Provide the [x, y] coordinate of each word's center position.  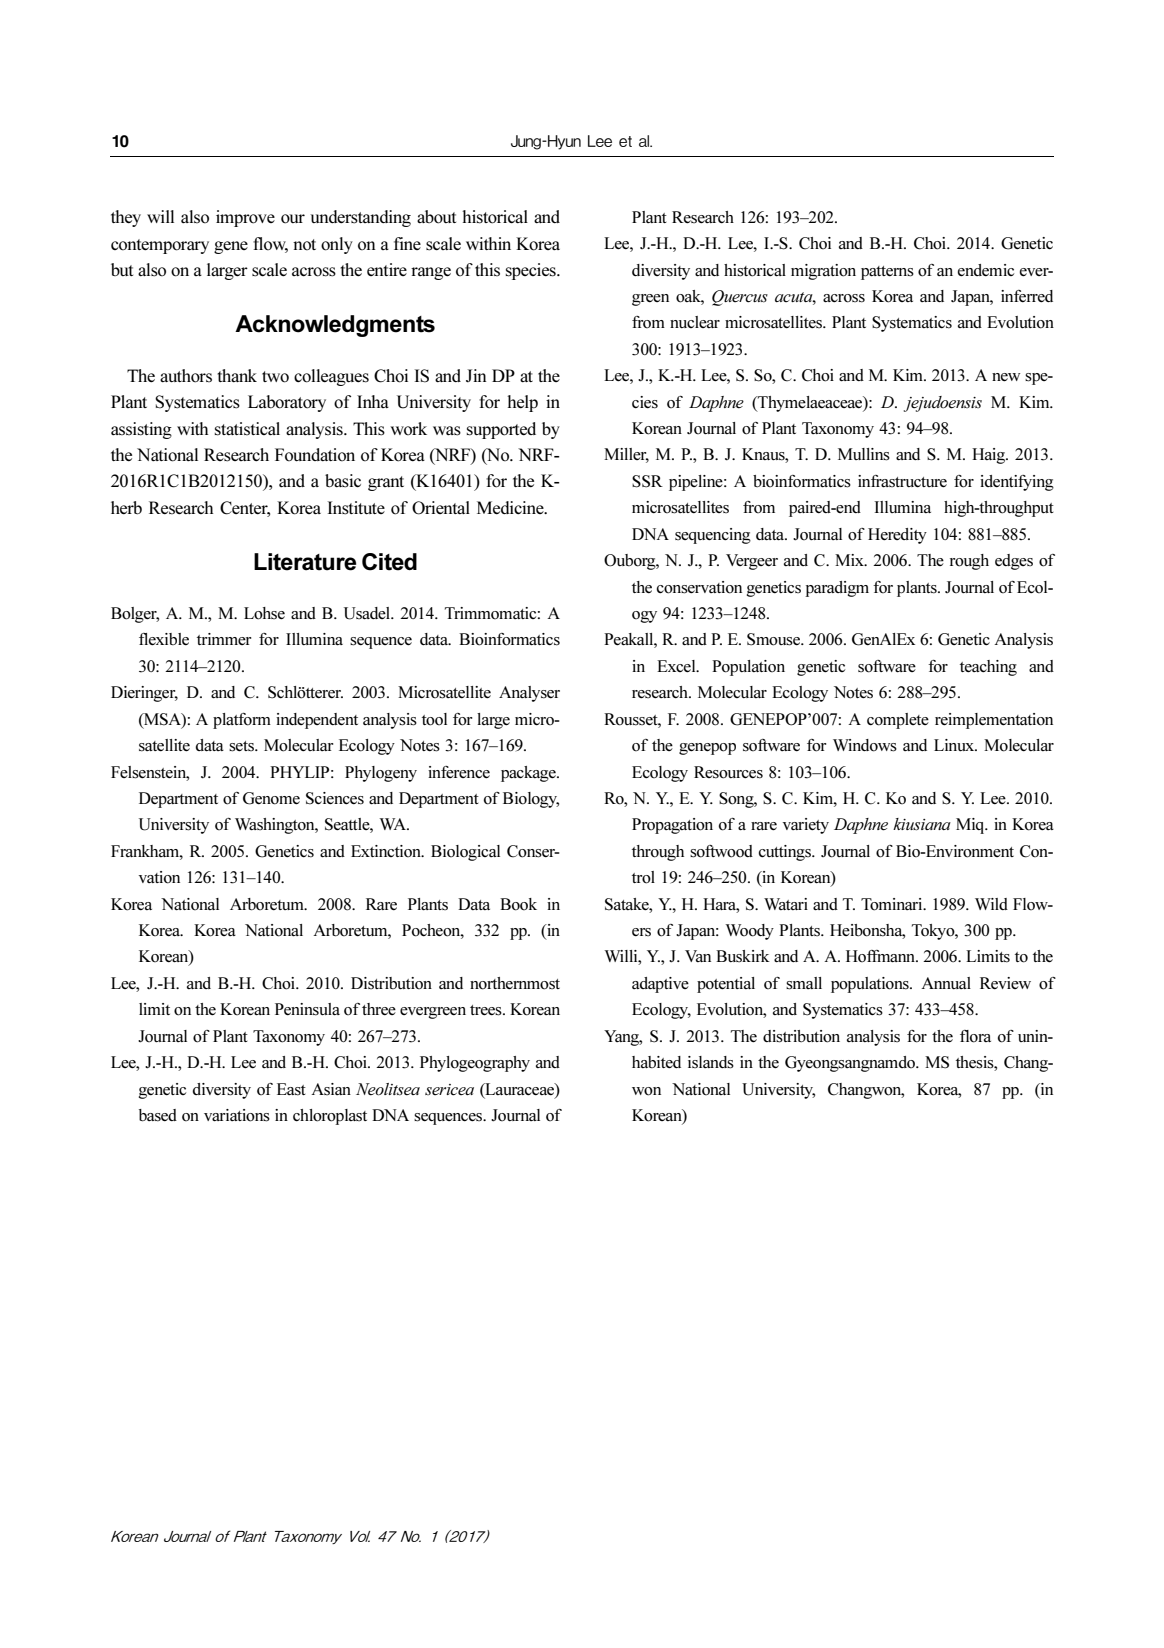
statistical [247, 429]
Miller [626, 455]
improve [245, 218]
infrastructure [902, 481]
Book [518, 904]
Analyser [529, 694]
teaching [988, 668]
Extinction [387, 851]
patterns [887, 273]
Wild [991, 904]
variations [237, 1115]
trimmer [224, 639]
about [436, 217]
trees [487, 1010]
